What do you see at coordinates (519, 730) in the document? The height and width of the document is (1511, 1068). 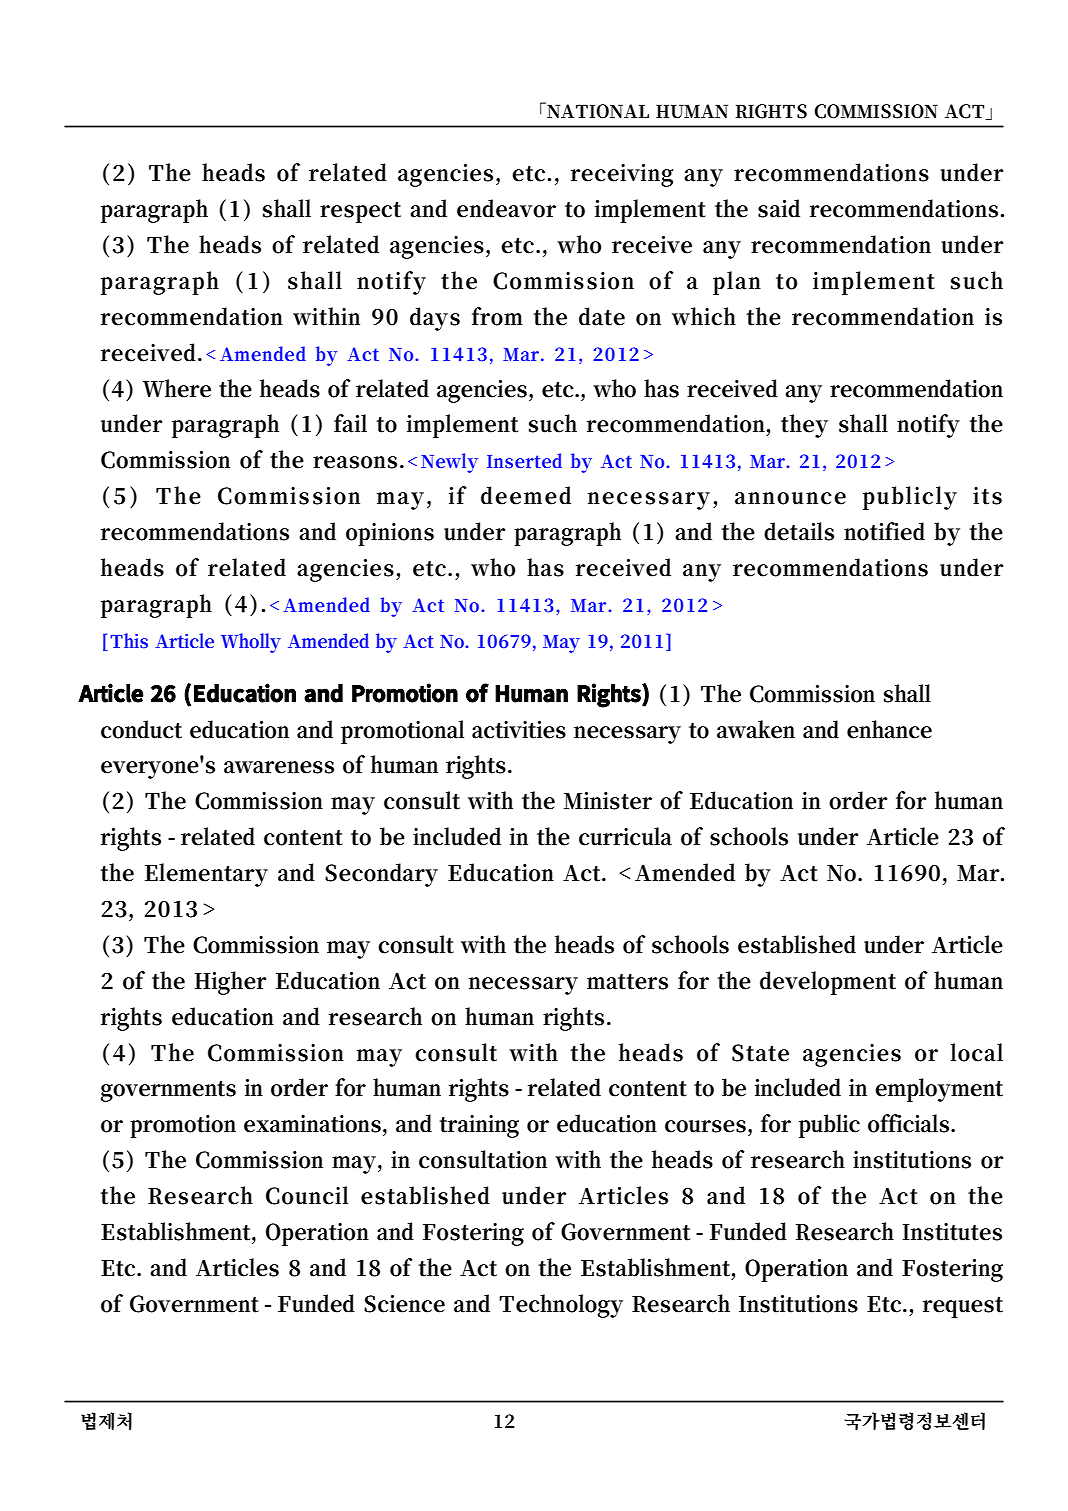 I see `activities` at bounding box center [519, 730].
